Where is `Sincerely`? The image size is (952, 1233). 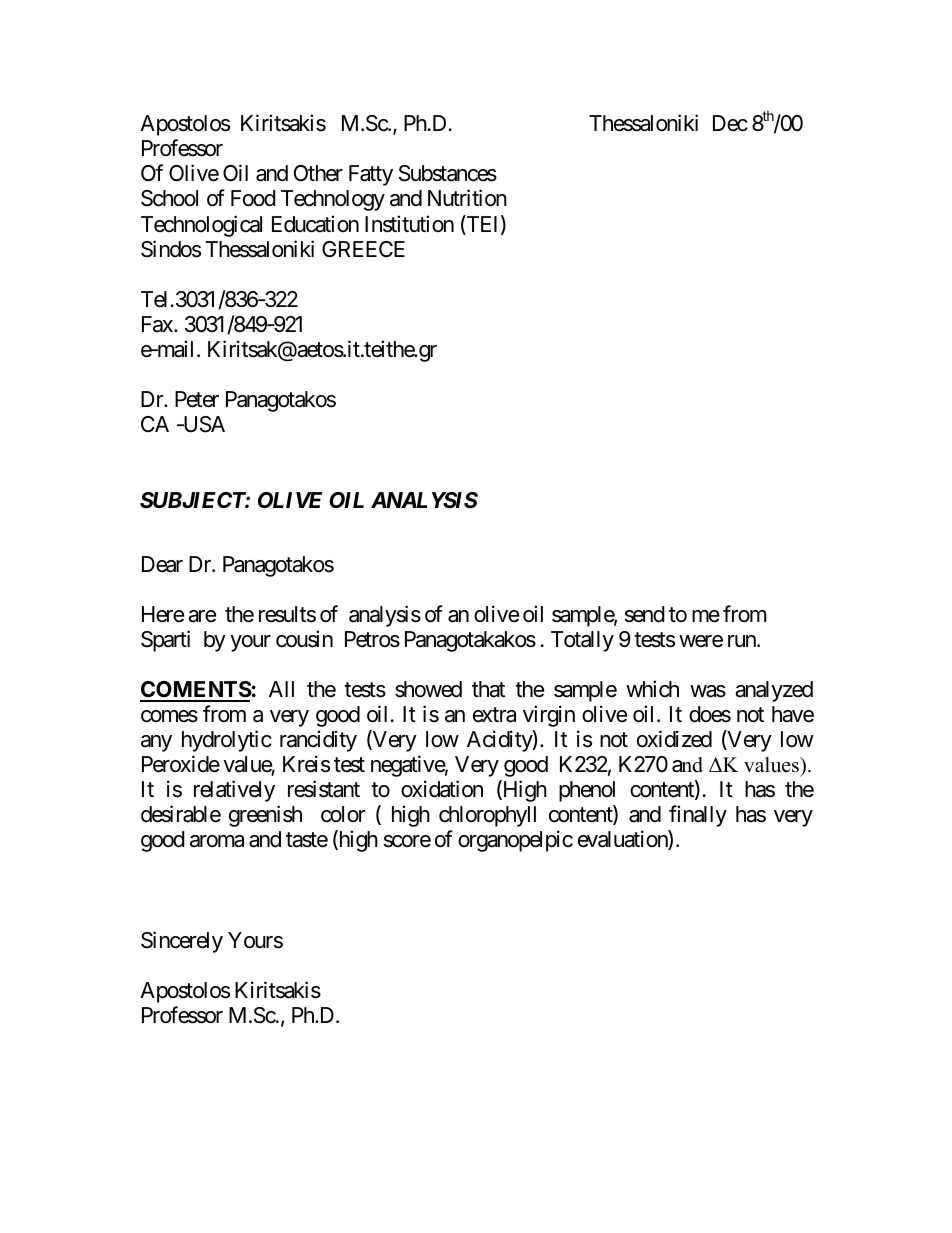
Sincerely is located at coordinates (182, 942).
